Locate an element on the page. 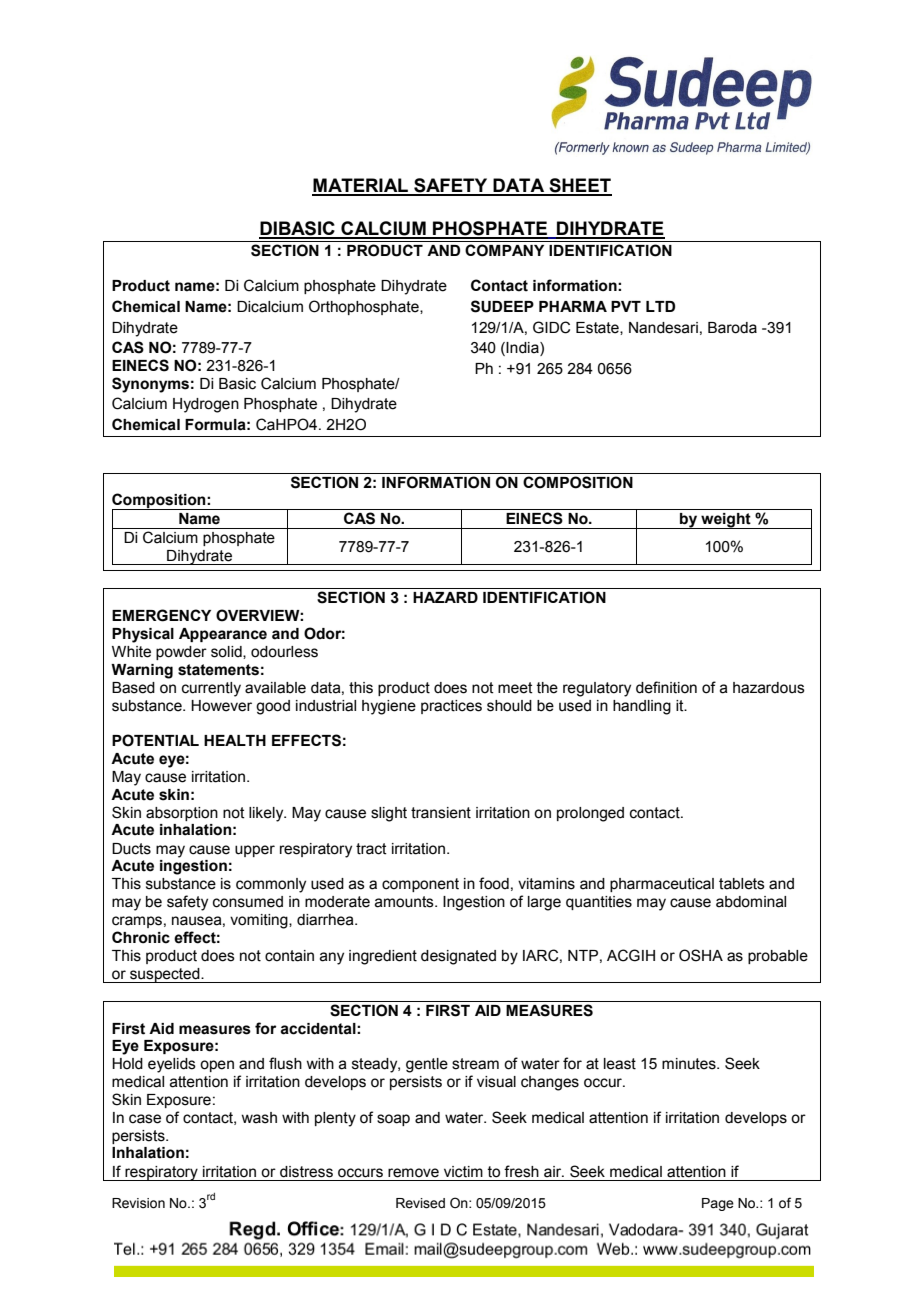  practices is located at coordinates (451, 707).
